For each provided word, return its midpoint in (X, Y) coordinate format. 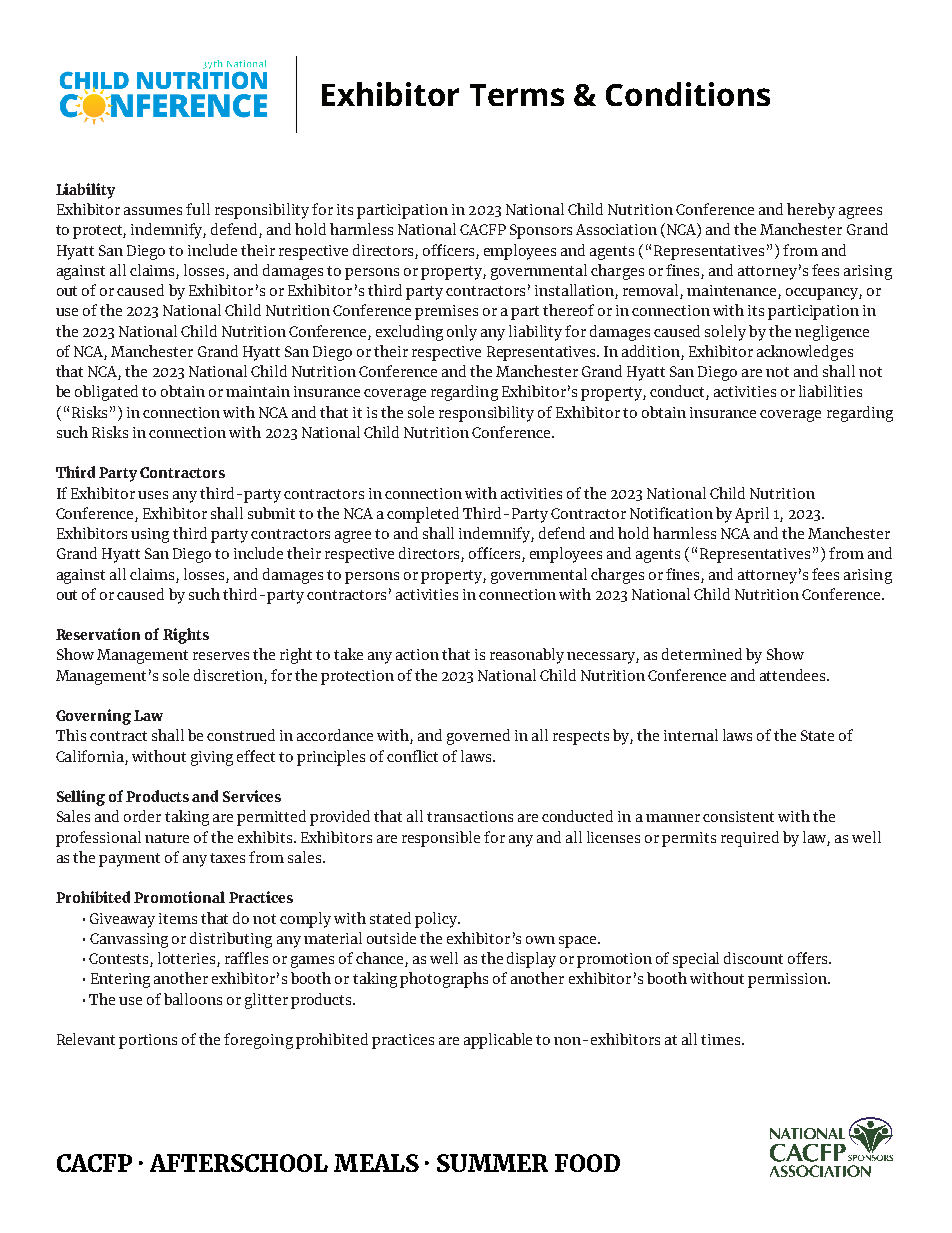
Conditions (688, 94)
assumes (153, 211)
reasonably (527, 656)
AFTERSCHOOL (239, 1163)
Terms (517, 95)
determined (702, 654)
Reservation (98, 634)
